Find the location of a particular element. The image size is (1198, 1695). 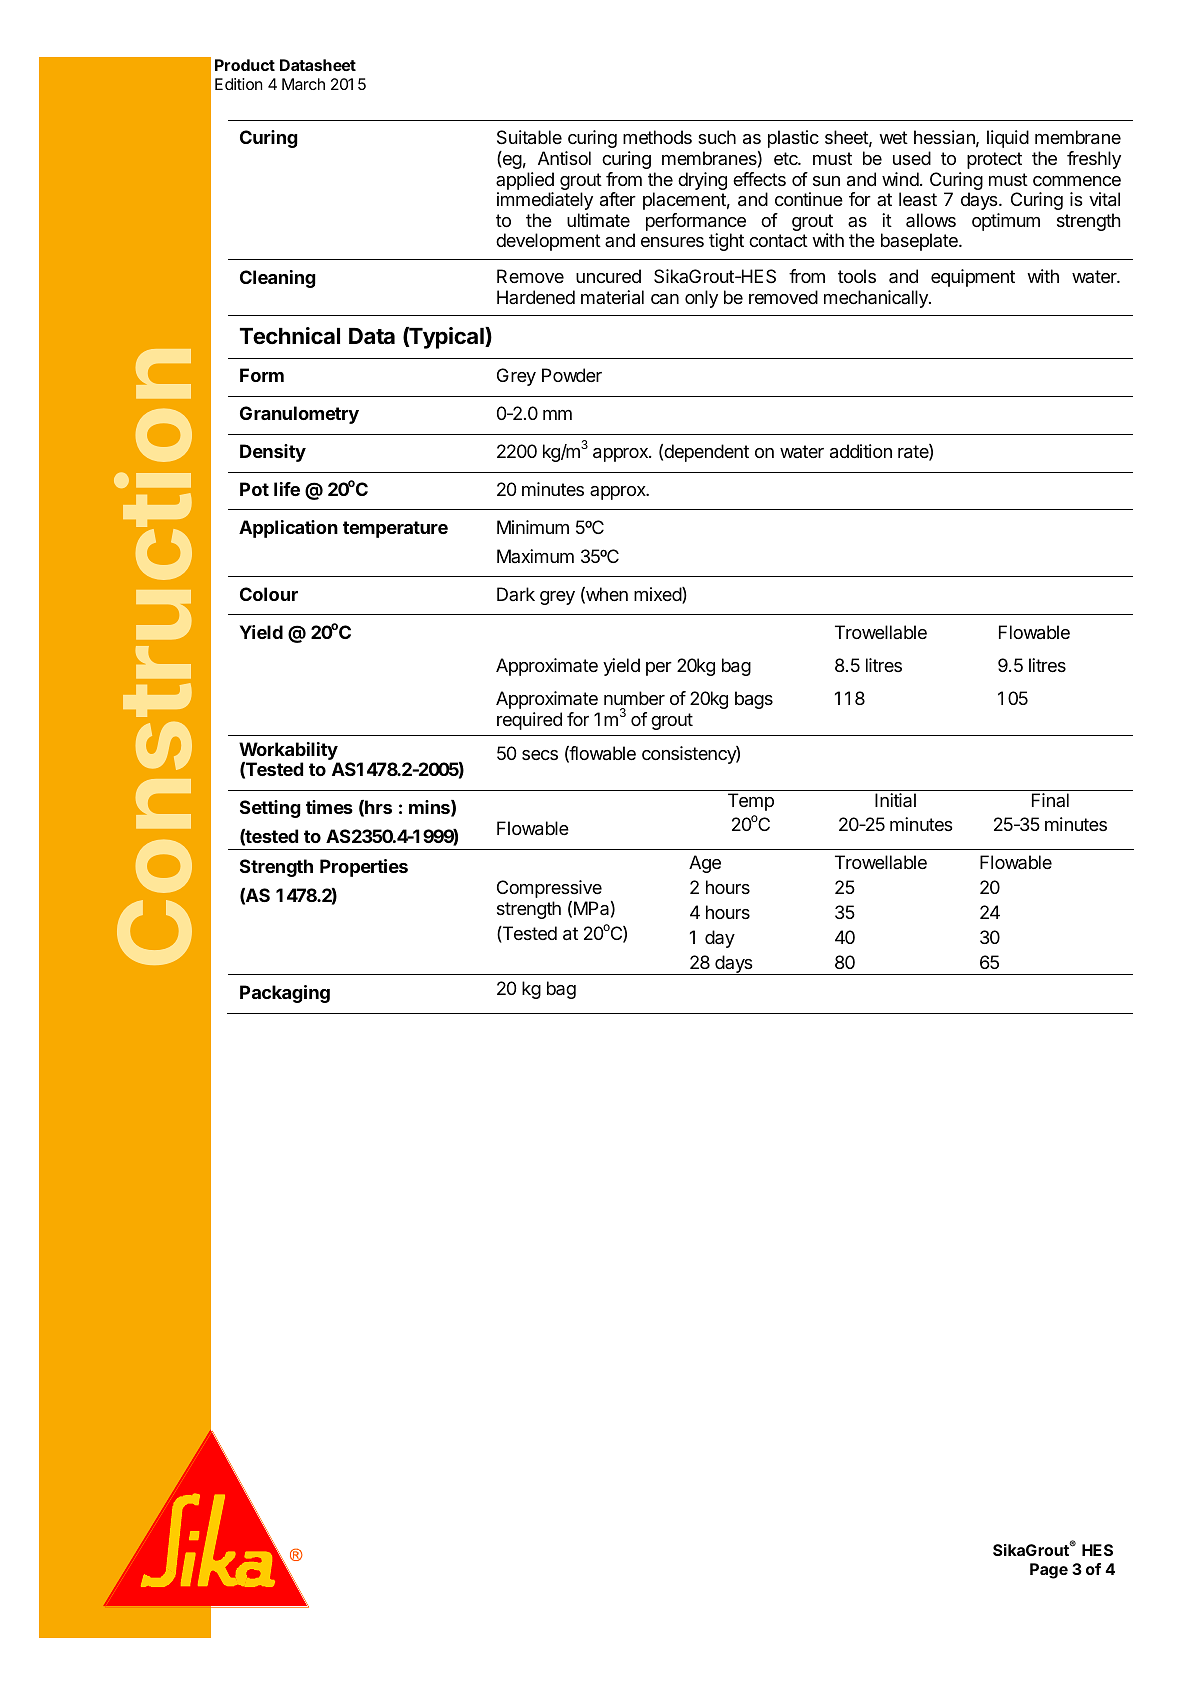

number is located at coordinates (634, 698).
